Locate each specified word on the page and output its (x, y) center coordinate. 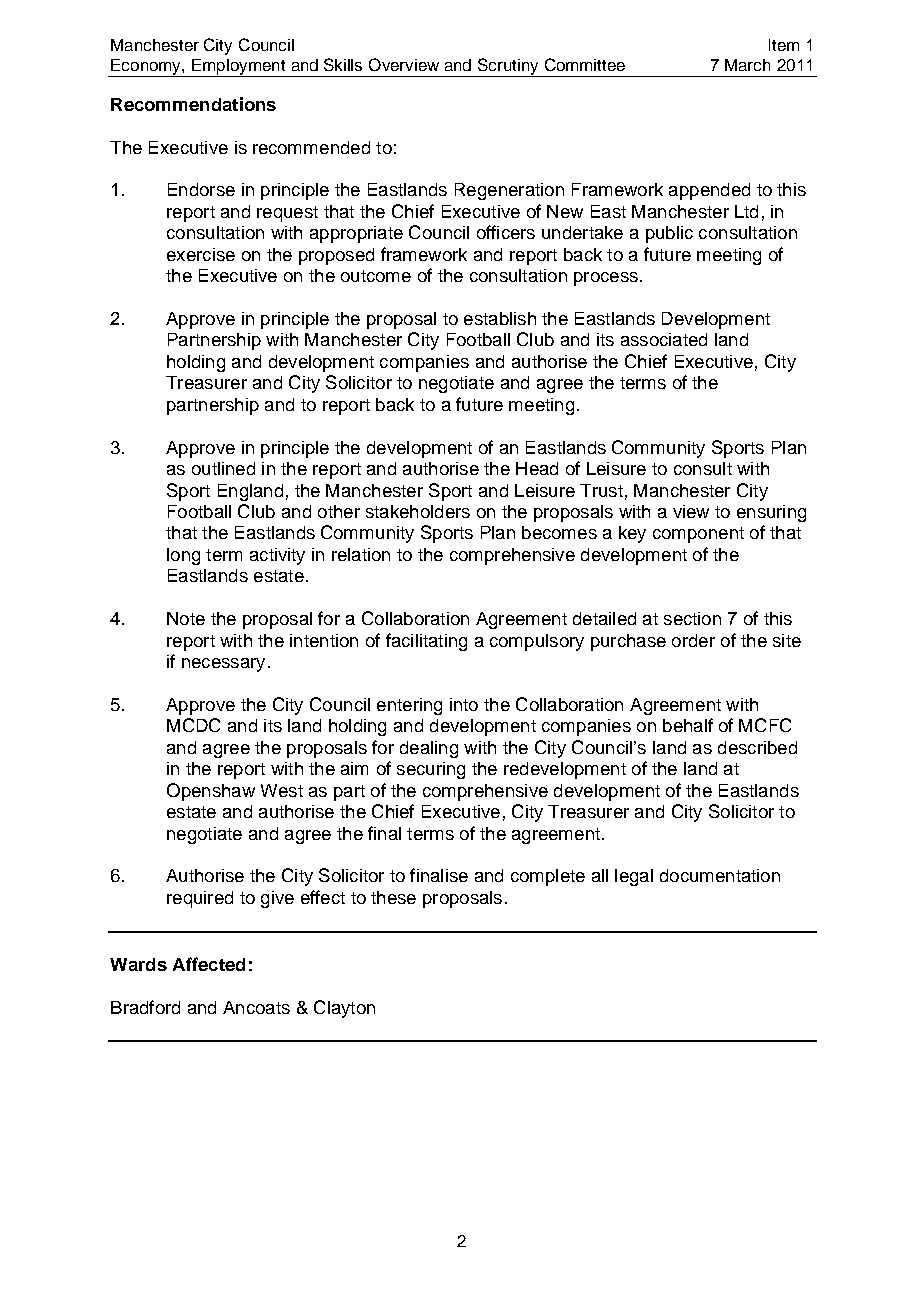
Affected (209, 964)
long (183, 556)
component (698, 535)
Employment (239, 68)
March (747, 65)
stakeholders (418, 511)
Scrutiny (508, 67)
